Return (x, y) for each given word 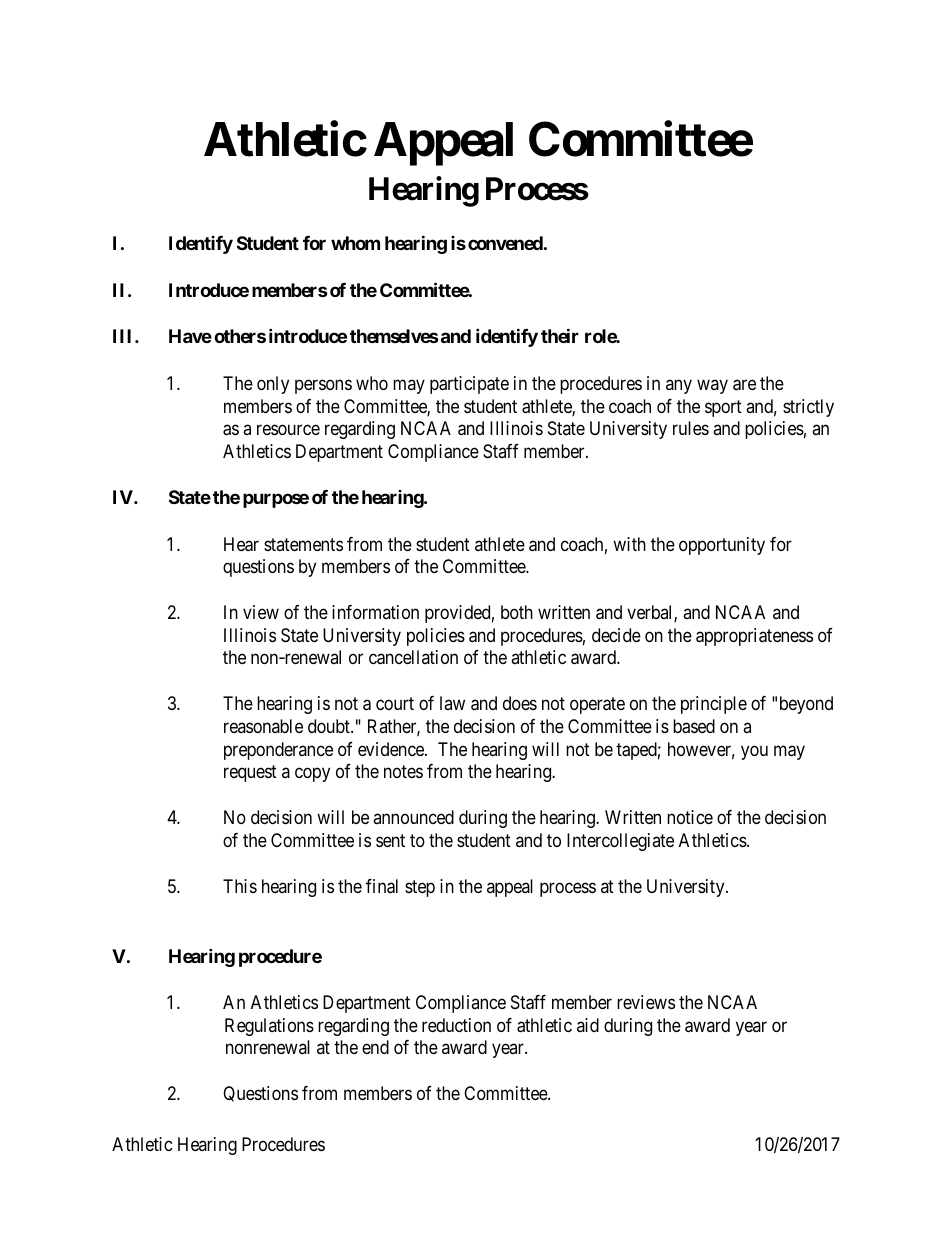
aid (588, 1025)
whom (355, 243)
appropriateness (754, 637)
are (744, 385)
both (517, 612)
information (375, 612)
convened (505, 243)
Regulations (269, 1027)
